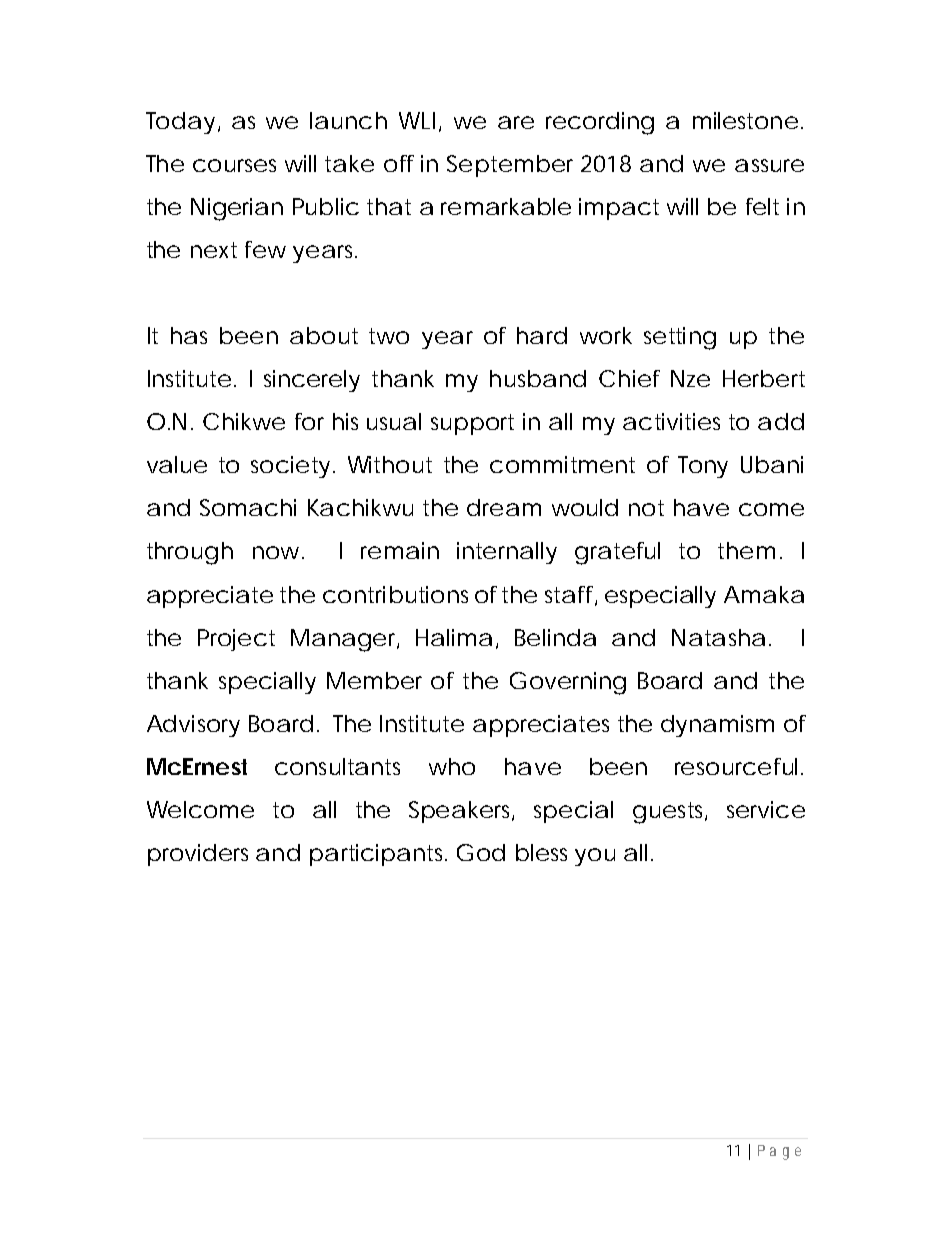  What do you see at coordinates (745, 120) in the page?
I see `milestone` at bounding box center [745, 120].
